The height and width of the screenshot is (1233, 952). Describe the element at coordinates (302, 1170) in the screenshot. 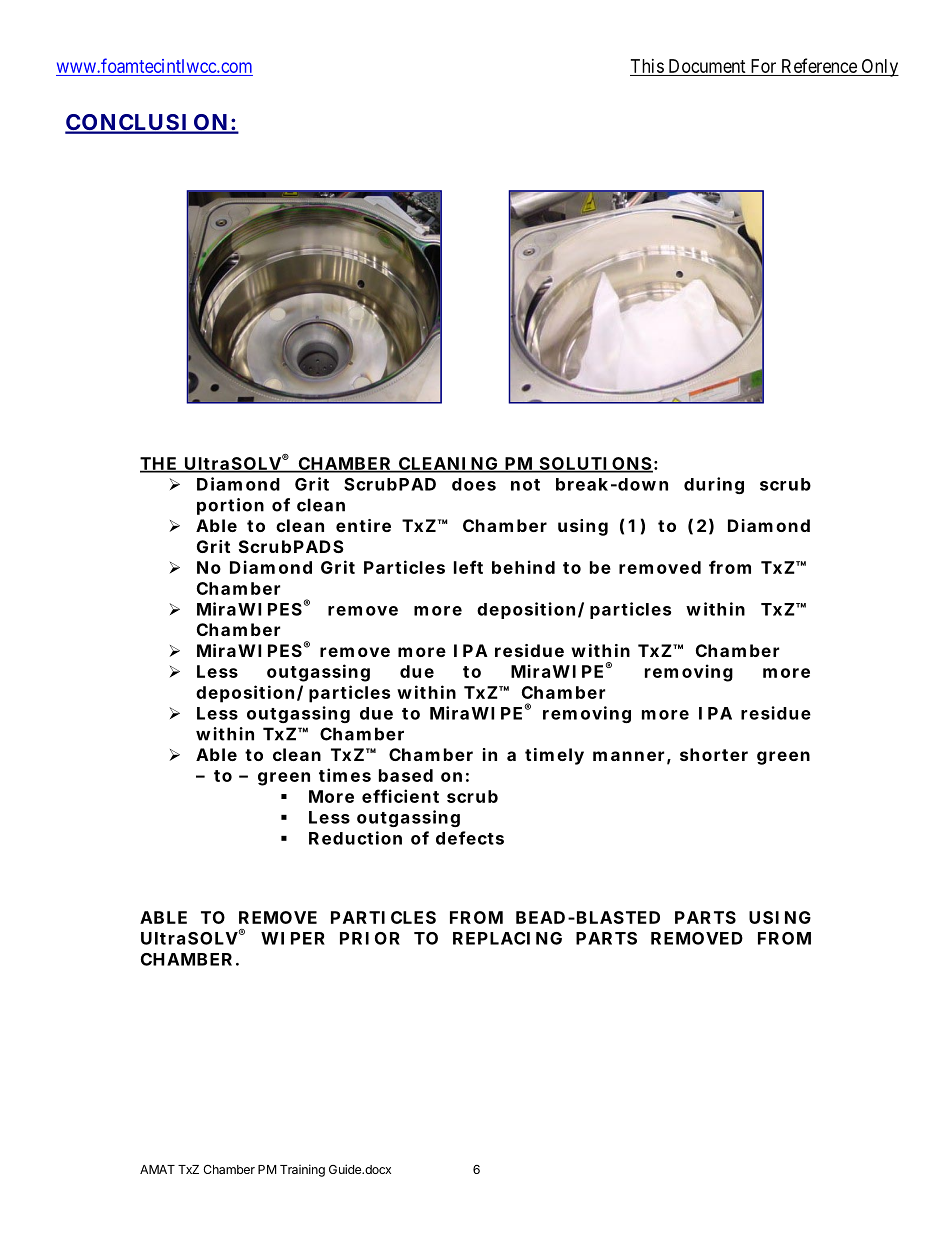

I see `Training` at that location.
